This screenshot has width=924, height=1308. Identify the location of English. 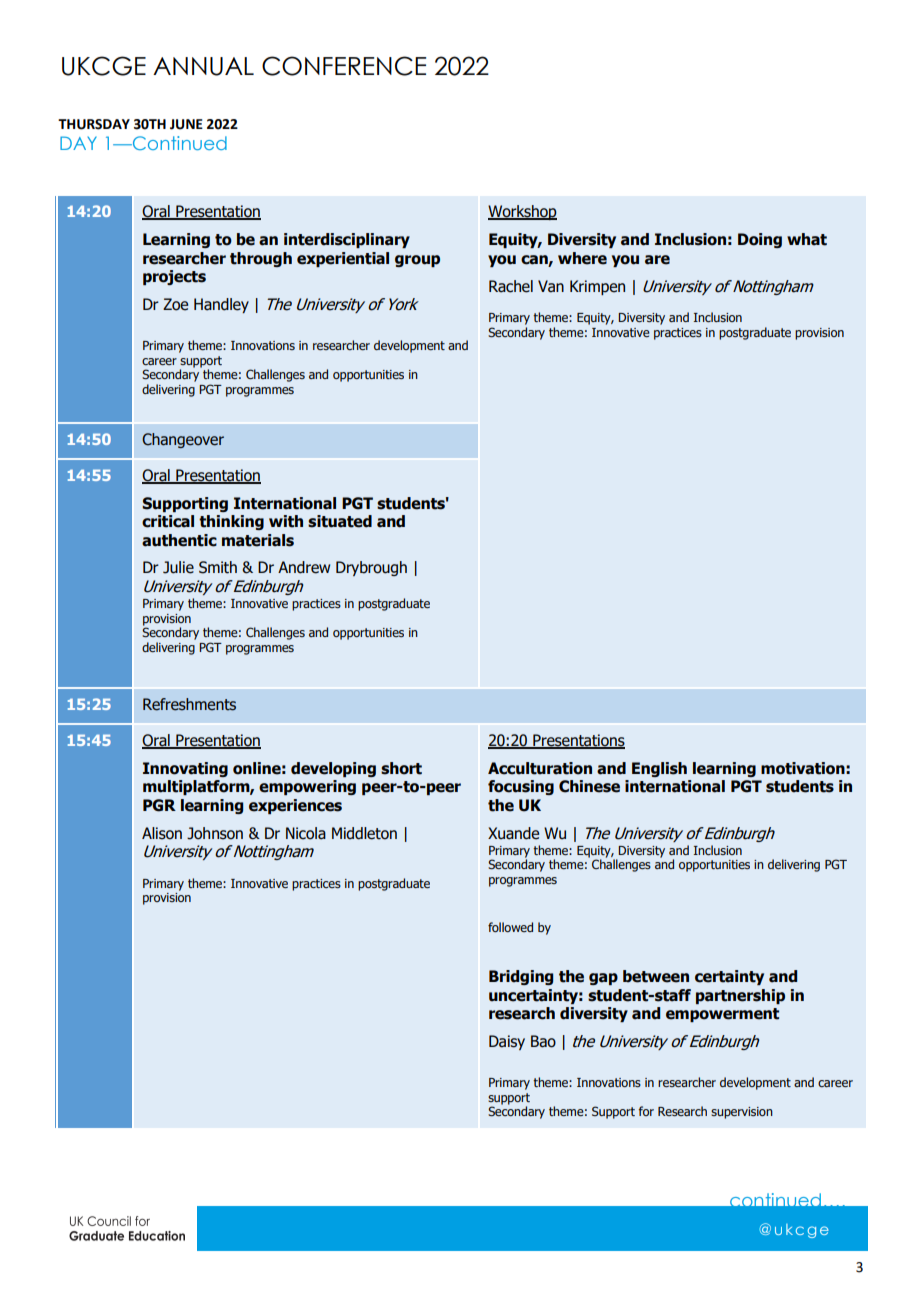
(659, 769).
